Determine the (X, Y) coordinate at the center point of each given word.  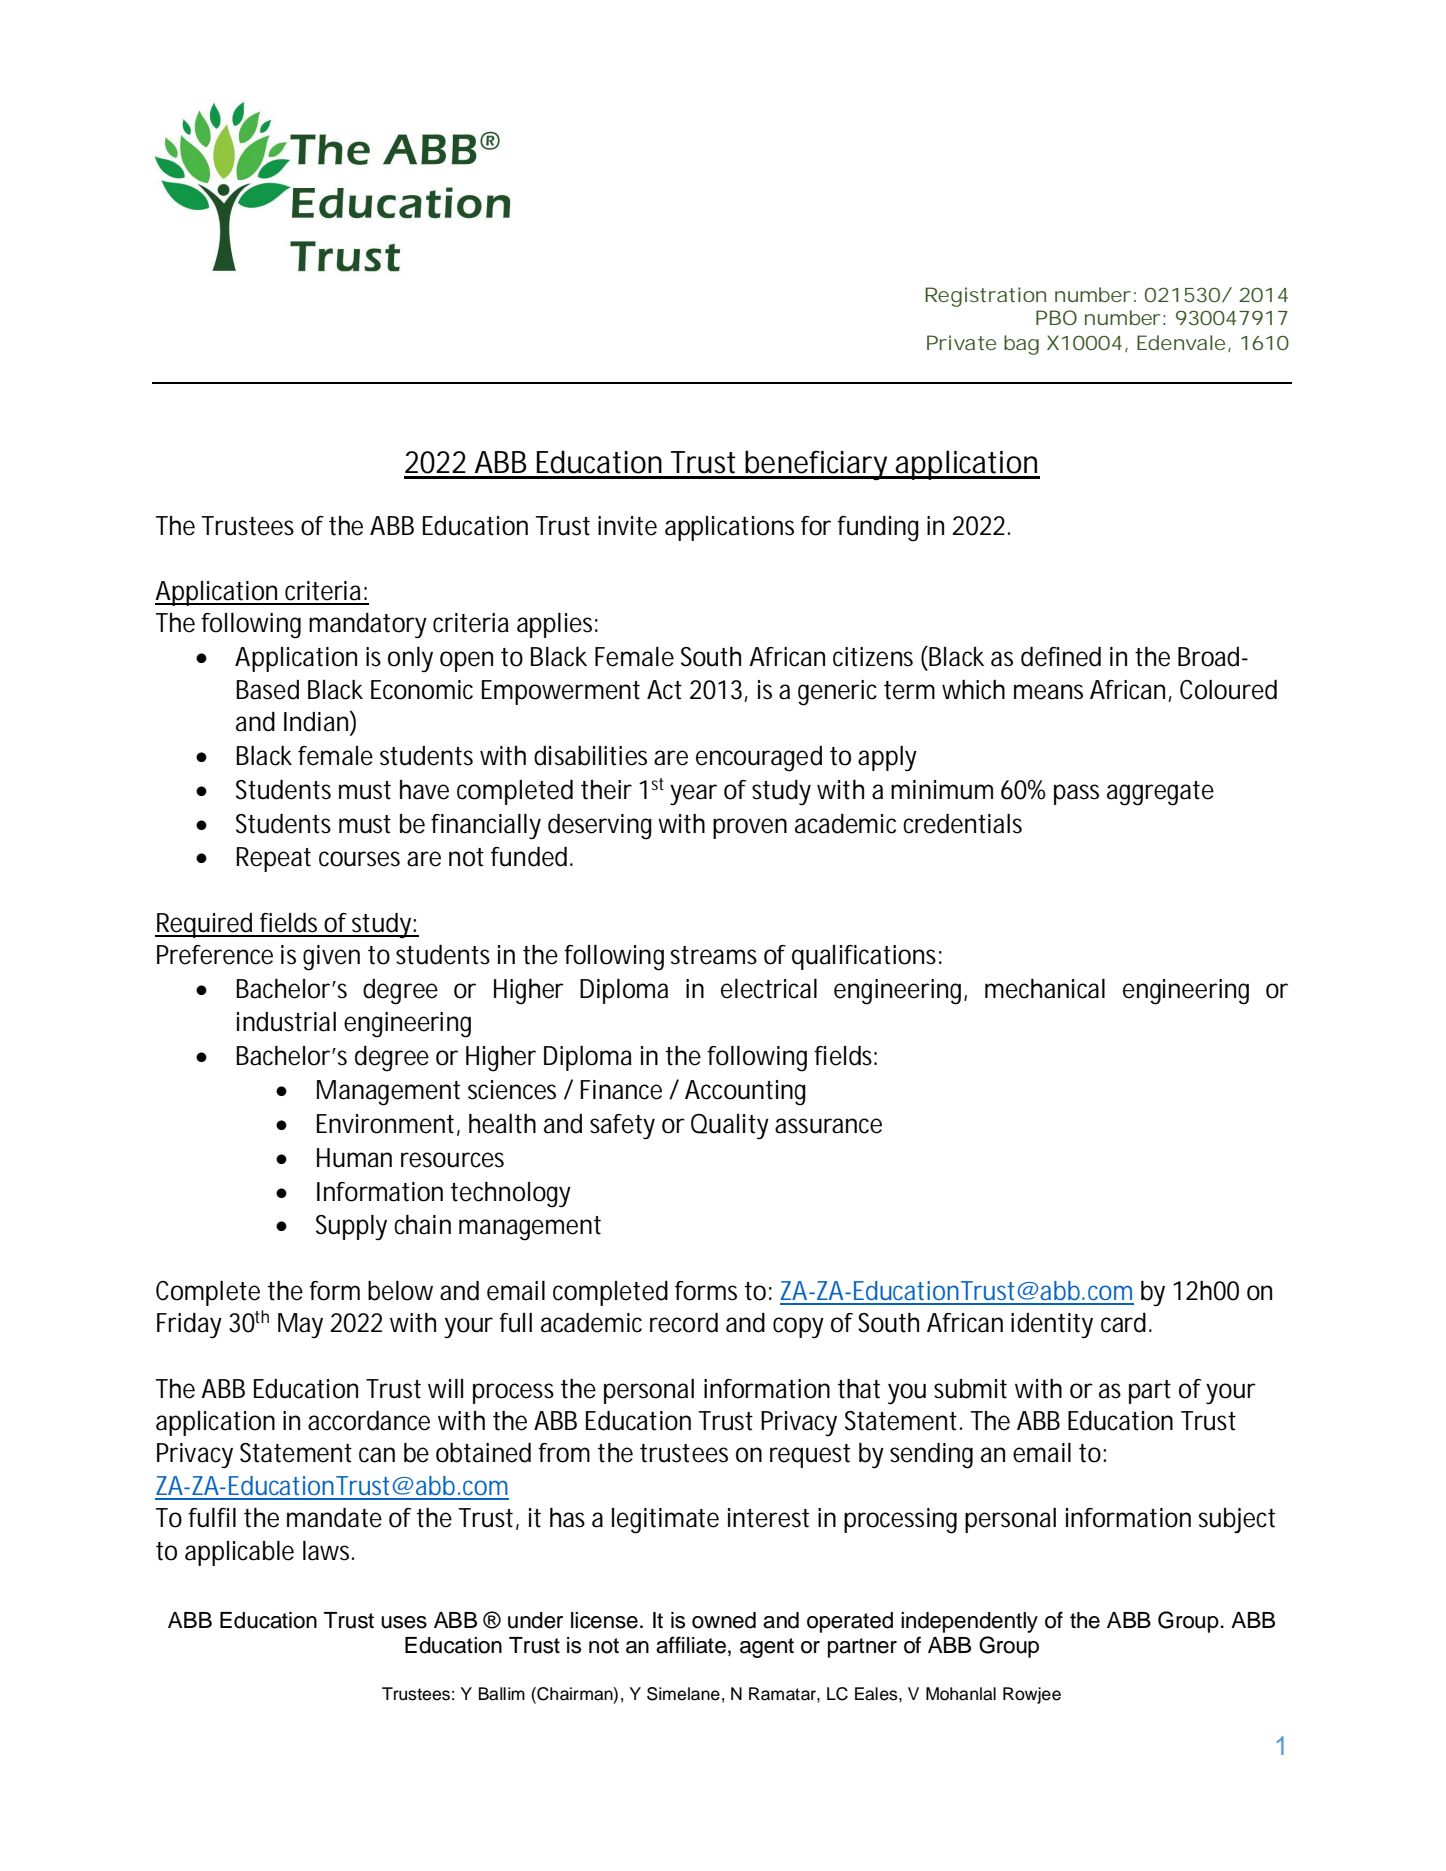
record (684, 1323)
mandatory (368, 626)
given (331, 958)
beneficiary (819, 465)
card (1126, 1323)
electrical (769, 989)
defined (1061, 657)
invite (627, 526)
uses (404, 1622)
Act (664, 690)
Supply (351, 1227)
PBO (1056, 317)
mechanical (1045, 989)
